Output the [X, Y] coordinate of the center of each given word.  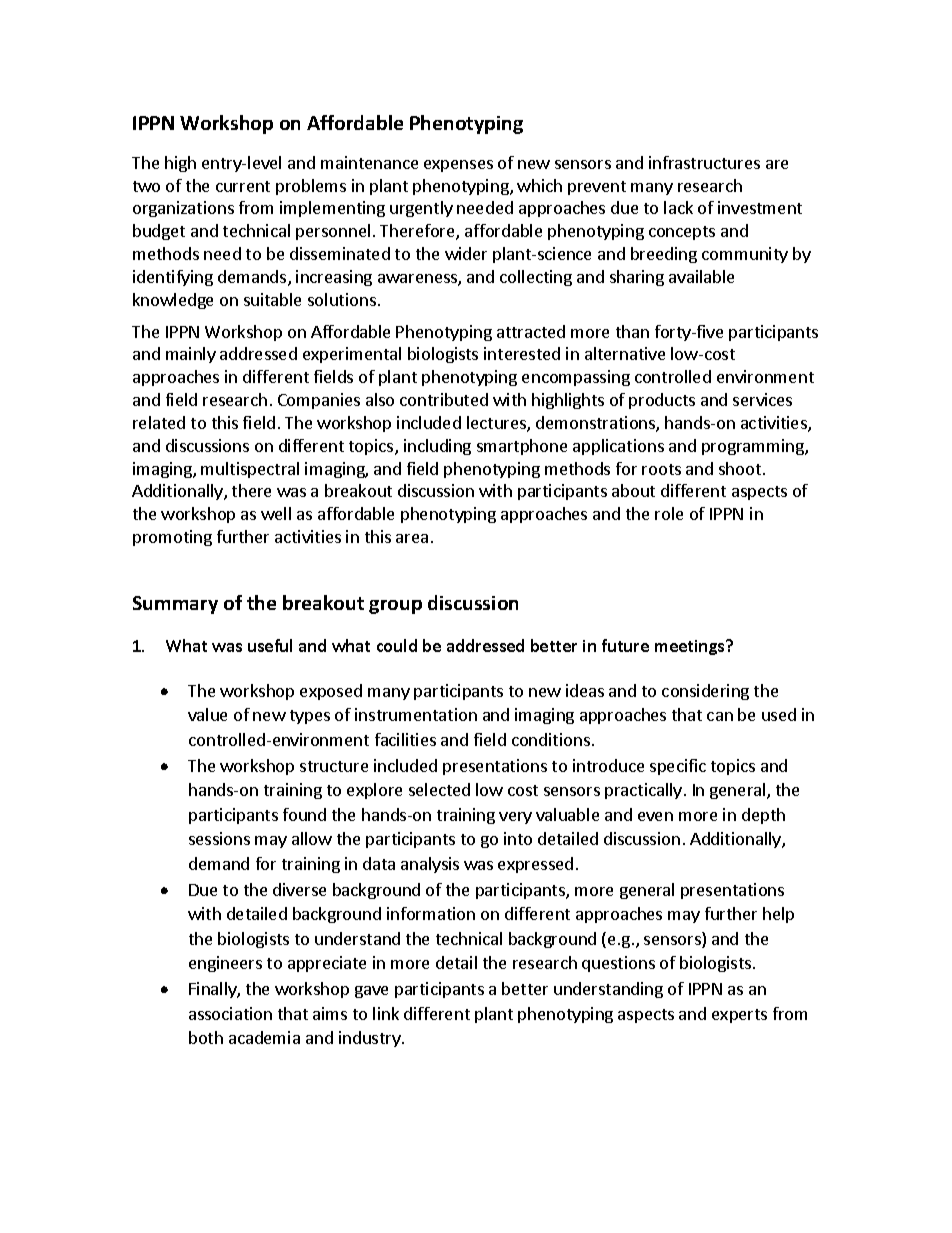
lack [678, 207]
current [243, 186]
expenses [458, 166]
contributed [444, 399]
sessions [219, 838]
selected [439, 789]
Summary [175, 605]
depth [763, 816]
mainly [191, 355]
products [662, 401]
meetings [691, 647]
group [395, 607]
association [230, 1013]
